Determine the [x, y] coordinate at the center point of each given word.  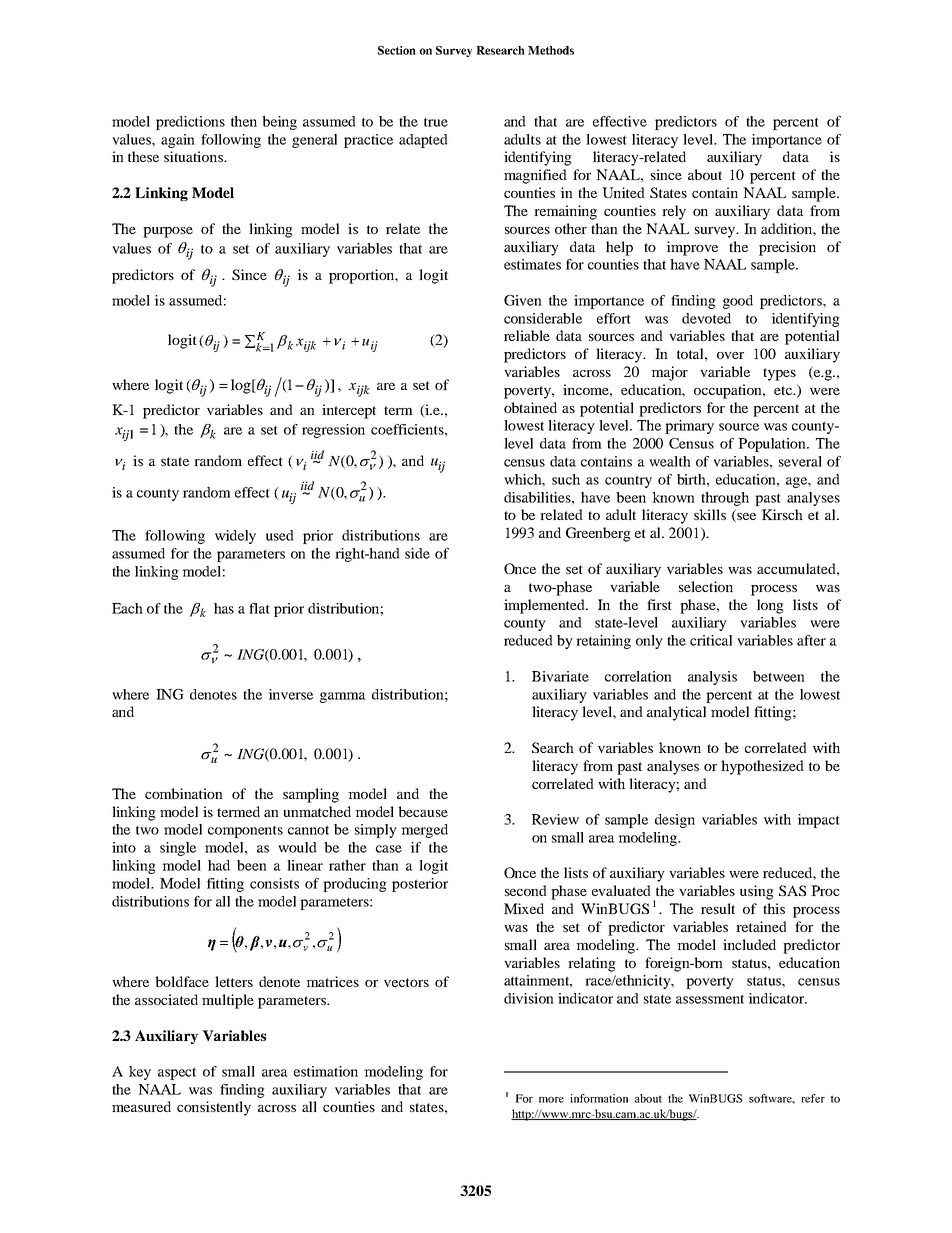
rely [674, 212]
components [245, 832]
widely [235, 537]
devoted [706, 318]
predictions [190, 123]
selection [706, 586]
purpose [168, 232]
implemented [545, 606]
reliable [527, 335]
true [436, 122]
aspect [177, 1073]
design [675, 821]
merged [424, 831]
